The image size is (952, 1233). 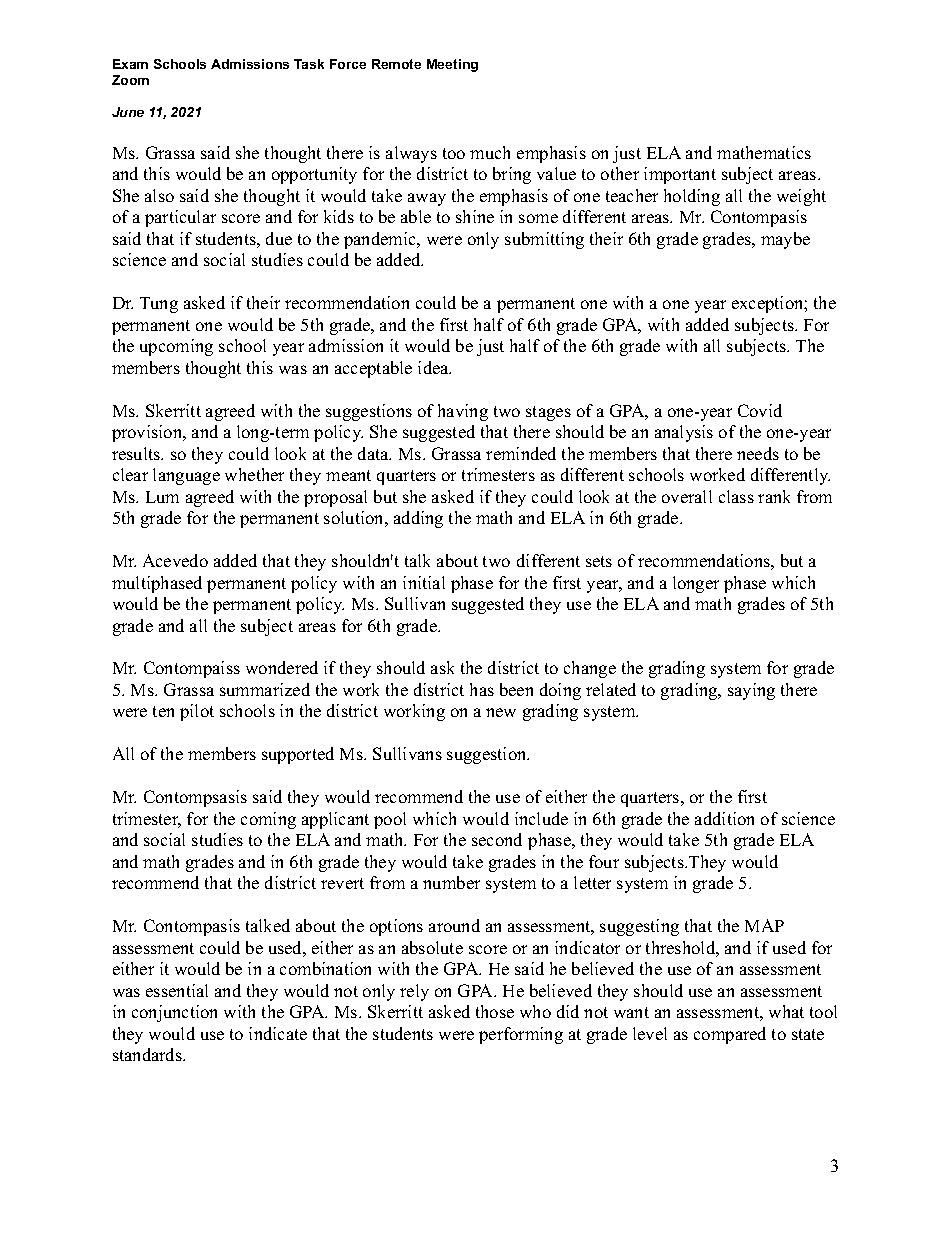 What do you see at coordinates (452, 65) in the screenshot?
I see `Meeting` at bounding box center [452, 65].
